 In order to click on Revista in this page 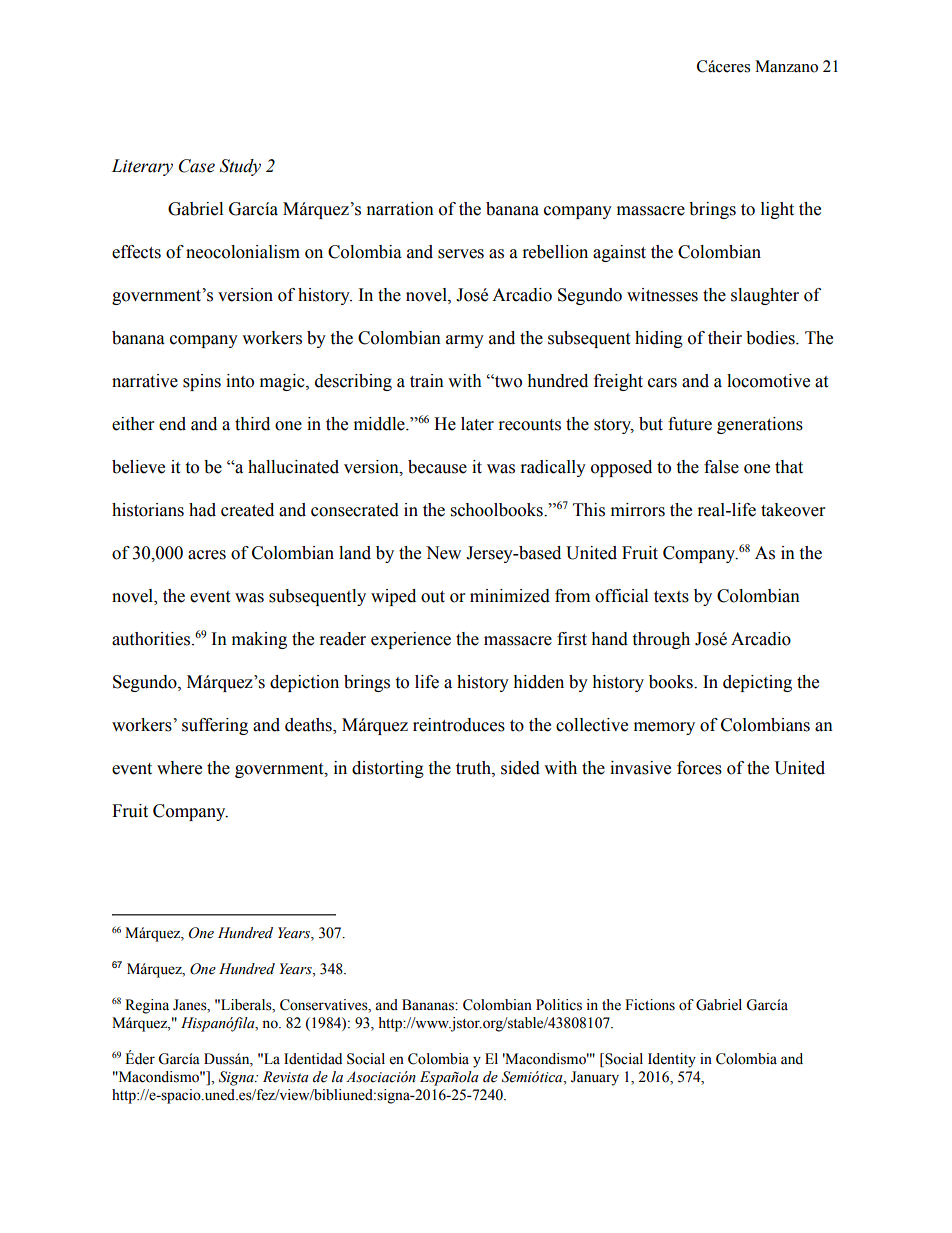, I will do `click(286, 1077)`.
